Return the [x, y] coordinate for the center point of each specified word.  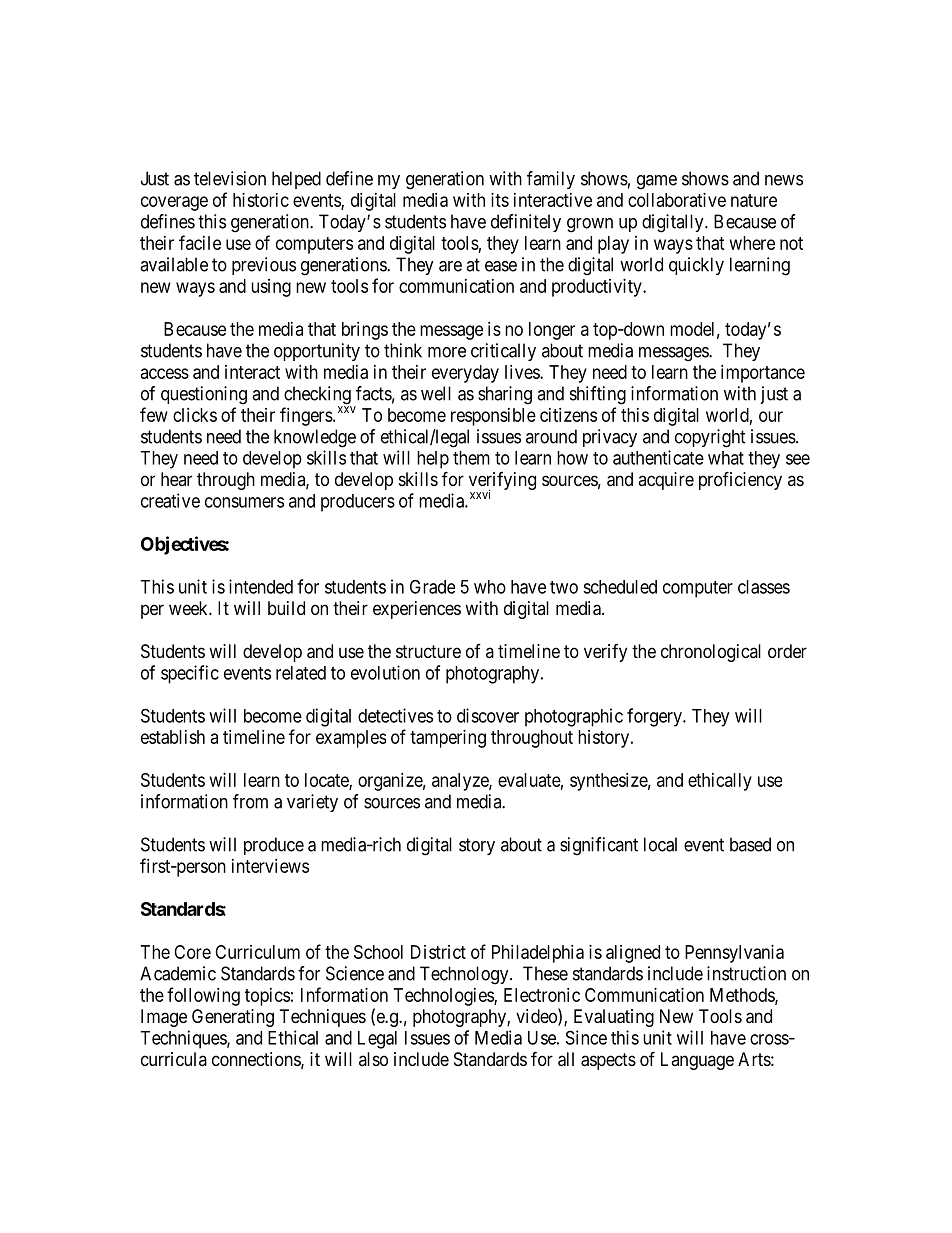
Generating [233, 1018]
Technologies [444, 997]
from [250, 801]
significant [599, 846]
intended [261, 586]
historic [261, 200]
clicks [195, 415]
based [750, 844]
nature [754, 200]
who [490, 587]
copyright [710, 438]
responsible [493, 417]
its [500, 200]
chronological [711, 653]
